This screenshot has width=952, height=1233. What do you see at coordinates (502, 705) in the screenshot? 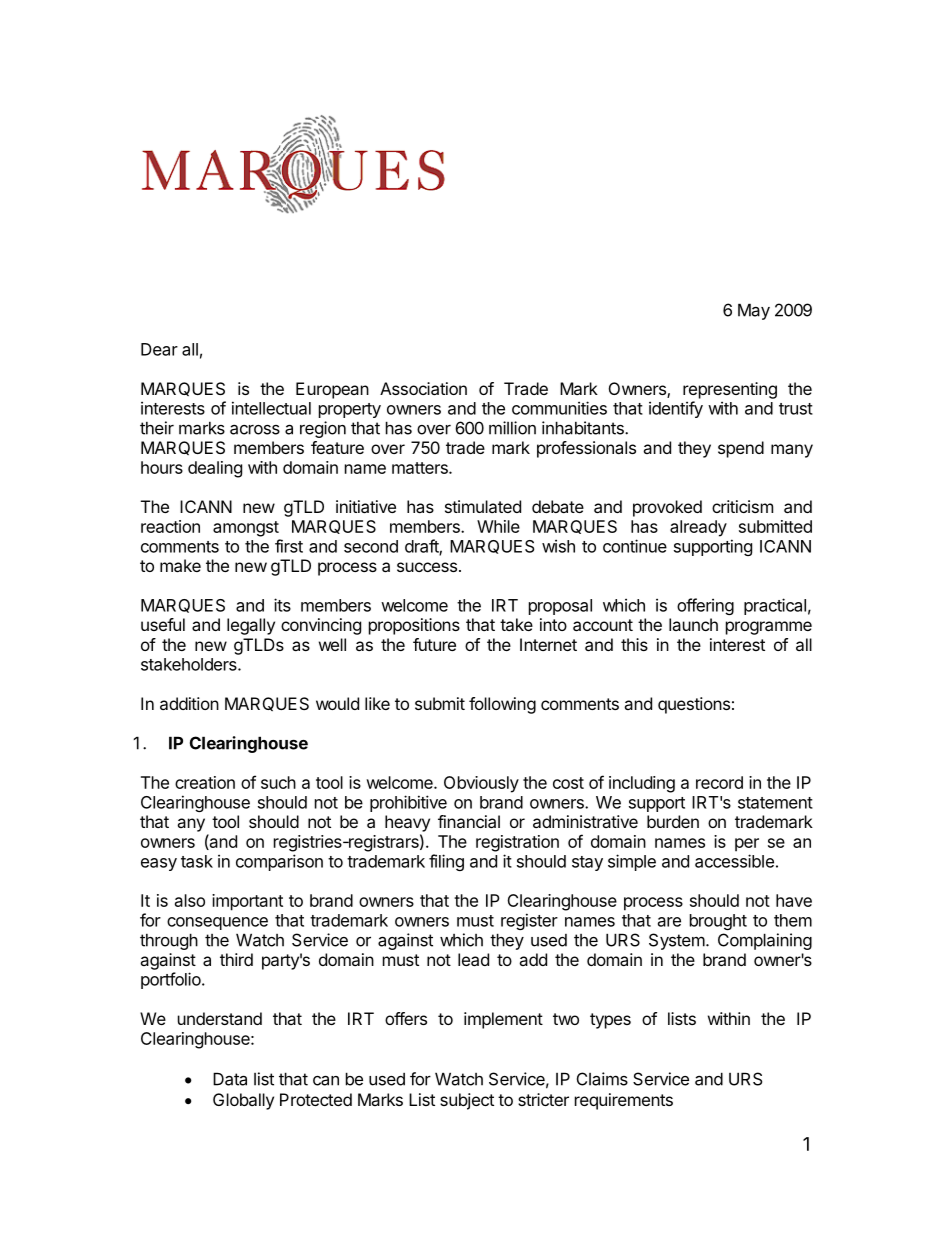
I see `following` at bounding box center [502, 705].
